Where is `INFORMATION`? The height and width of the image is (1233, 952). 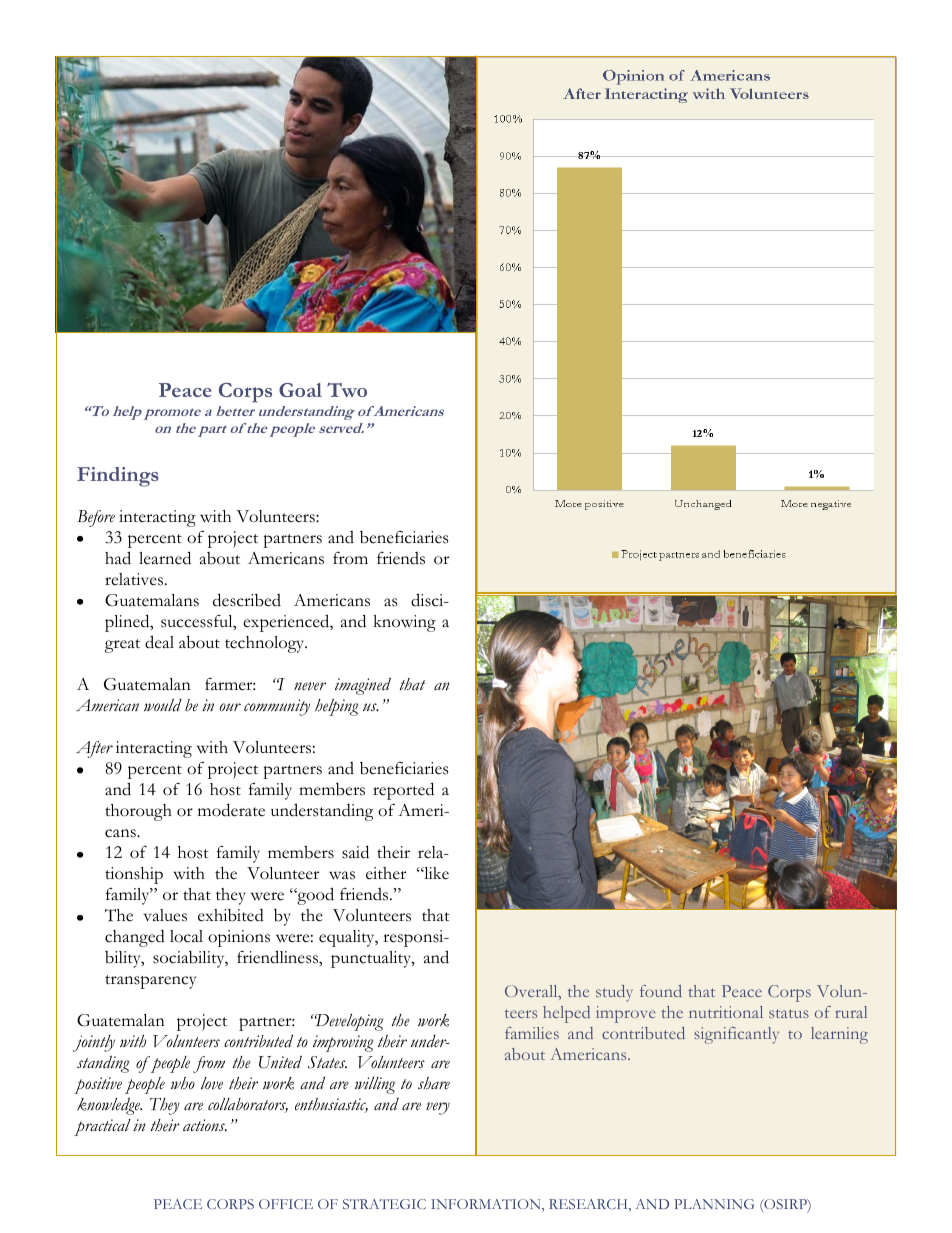 INFORMATION is located at coordinates (487, 1205).
